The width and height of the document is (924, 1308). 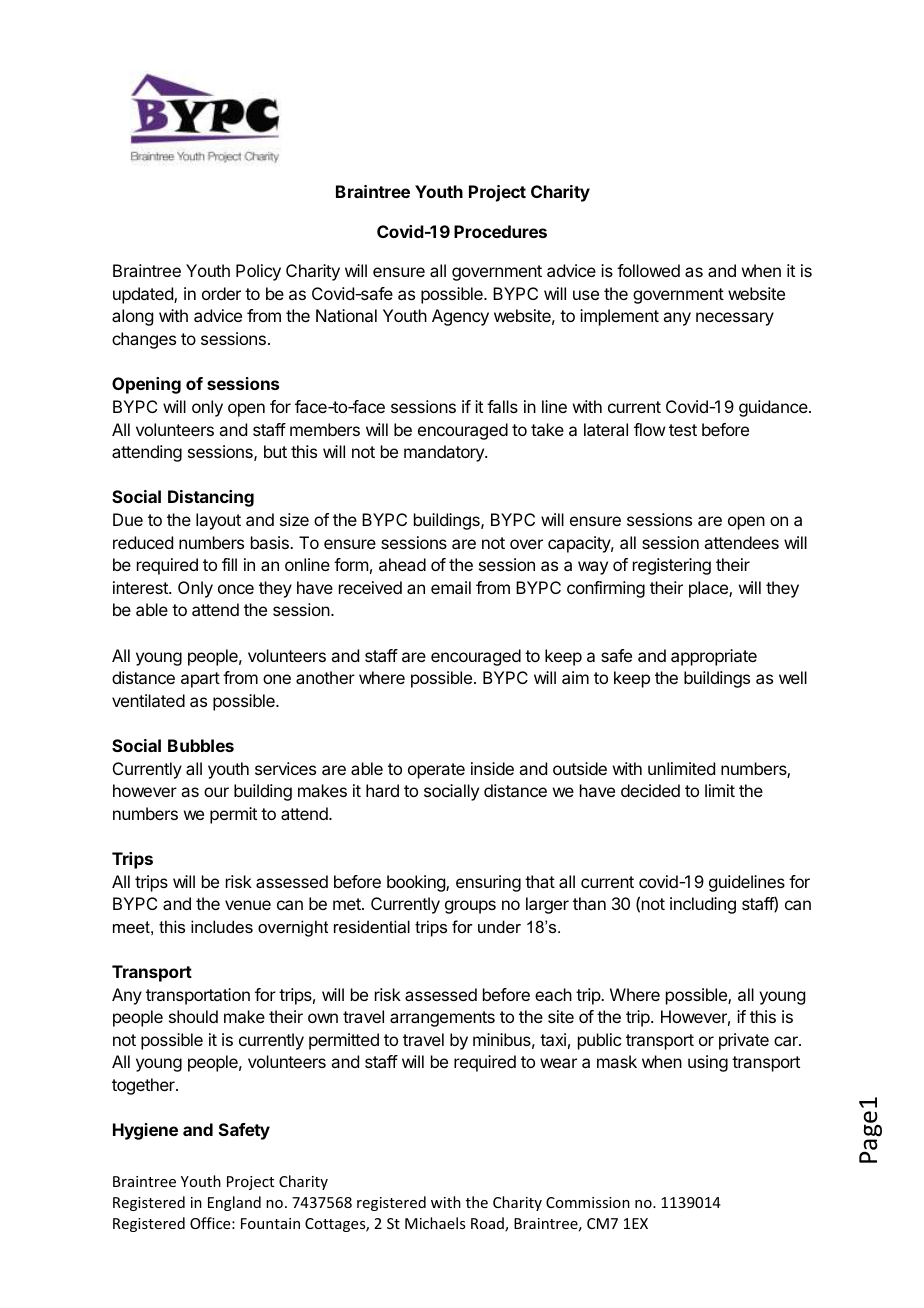 What do you see at coordinates (714, 657) in the document?
I see `appropriate` at bounding box center [714, 657].
